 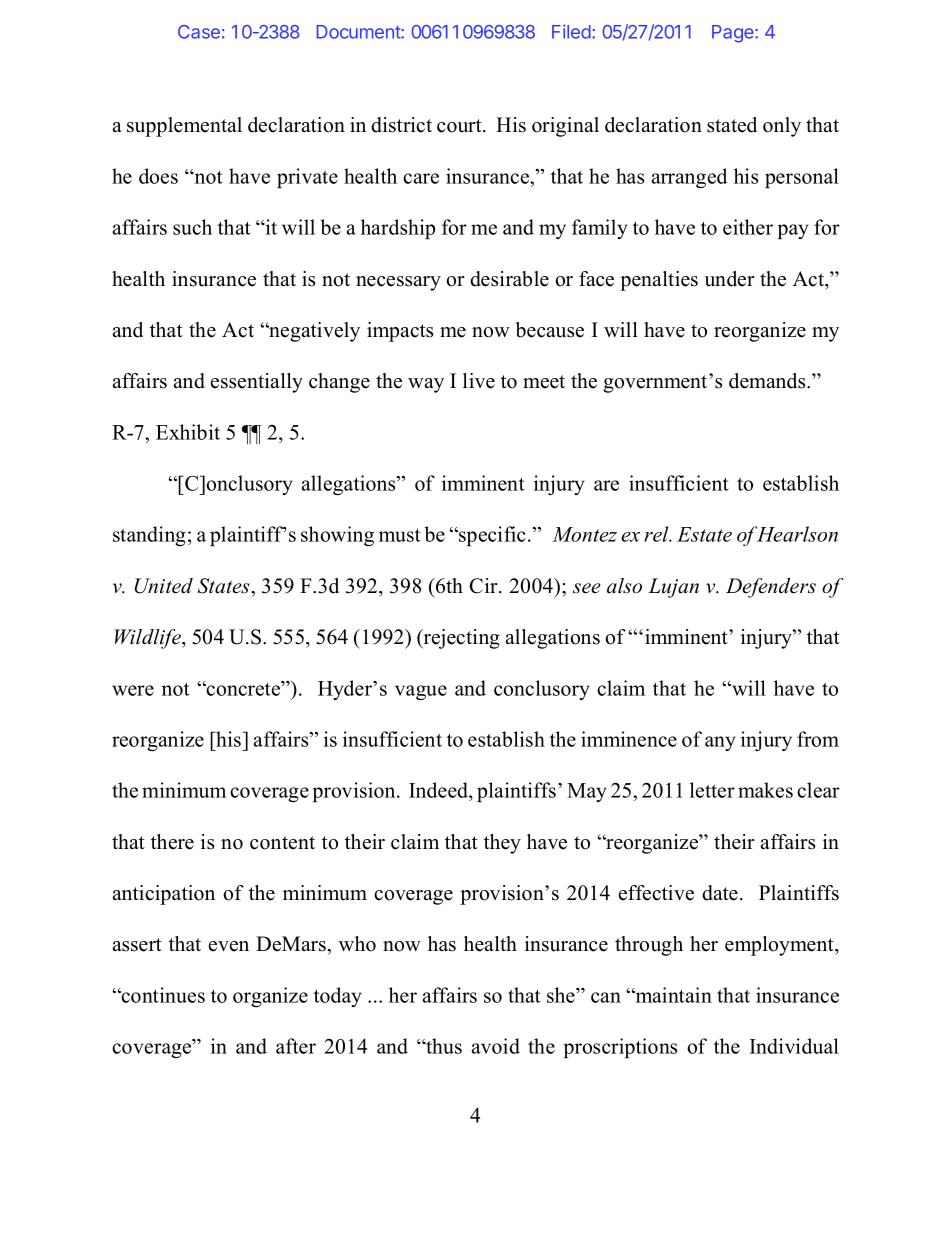 What do you see at coordinates (199, 32) in the image?
I see `Case` at bounding box center [199, 32].
